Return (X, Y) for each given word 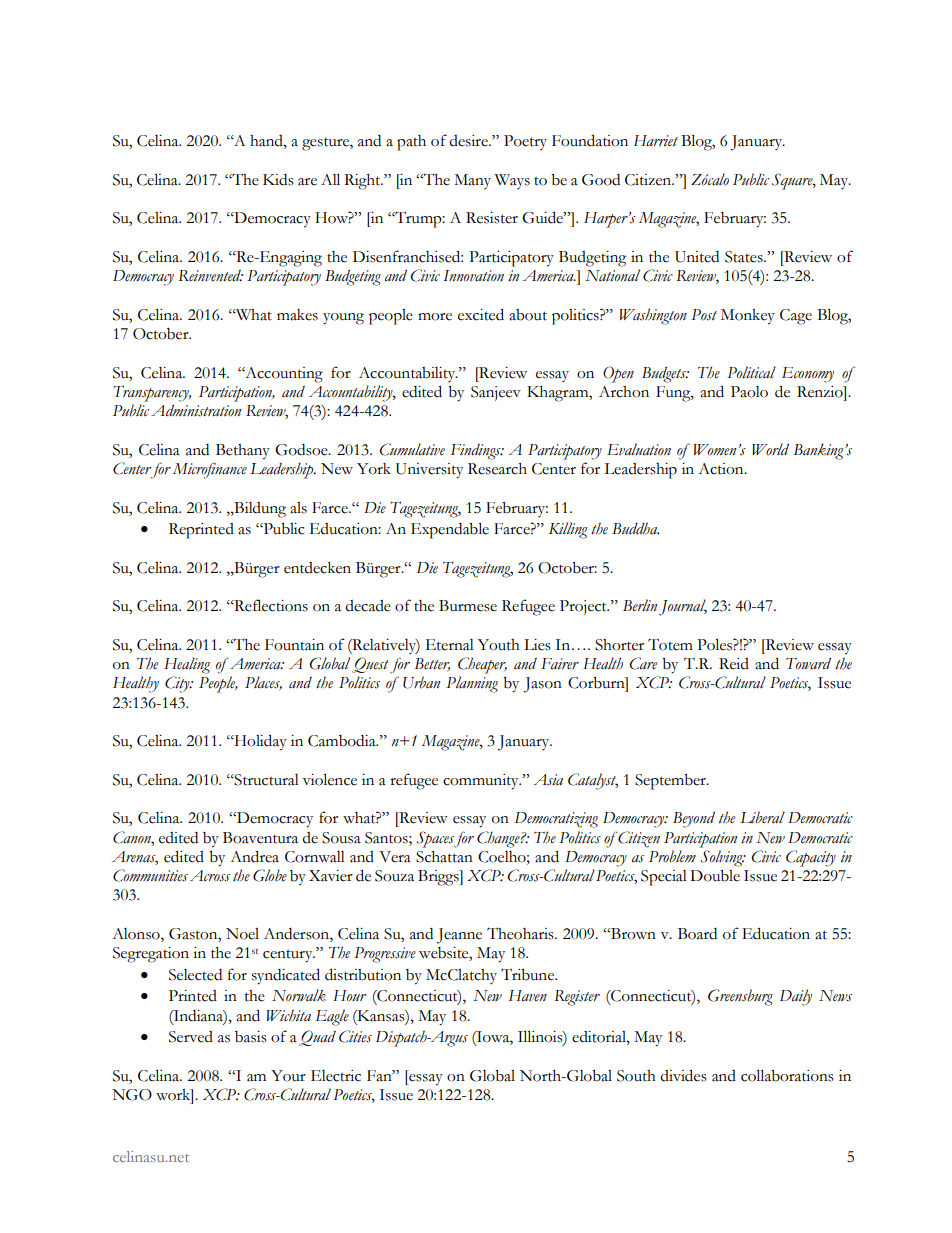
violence (330, 779)
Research (497, 469)
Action (722, 469)
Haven (528, 995)
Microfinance (210, 470)
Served (191, 1037)
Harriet (656, 141)
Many (472, 181)
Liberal (762, 817)
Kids (278, 180)
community (482, 782)
